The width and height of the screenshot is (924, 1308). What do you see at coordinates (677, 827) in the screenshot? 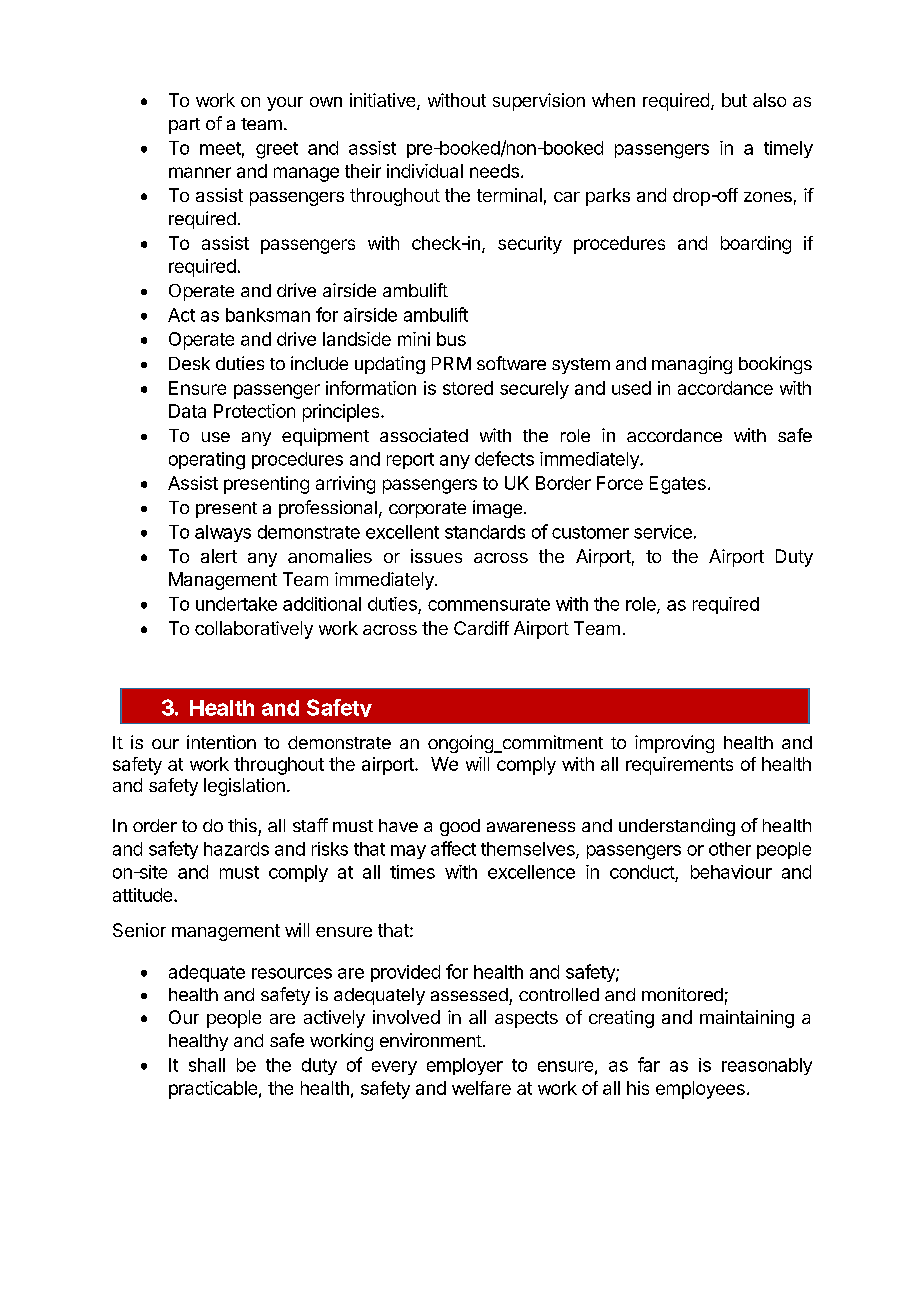
I see `understanding` at bounding box center [677, 827].
